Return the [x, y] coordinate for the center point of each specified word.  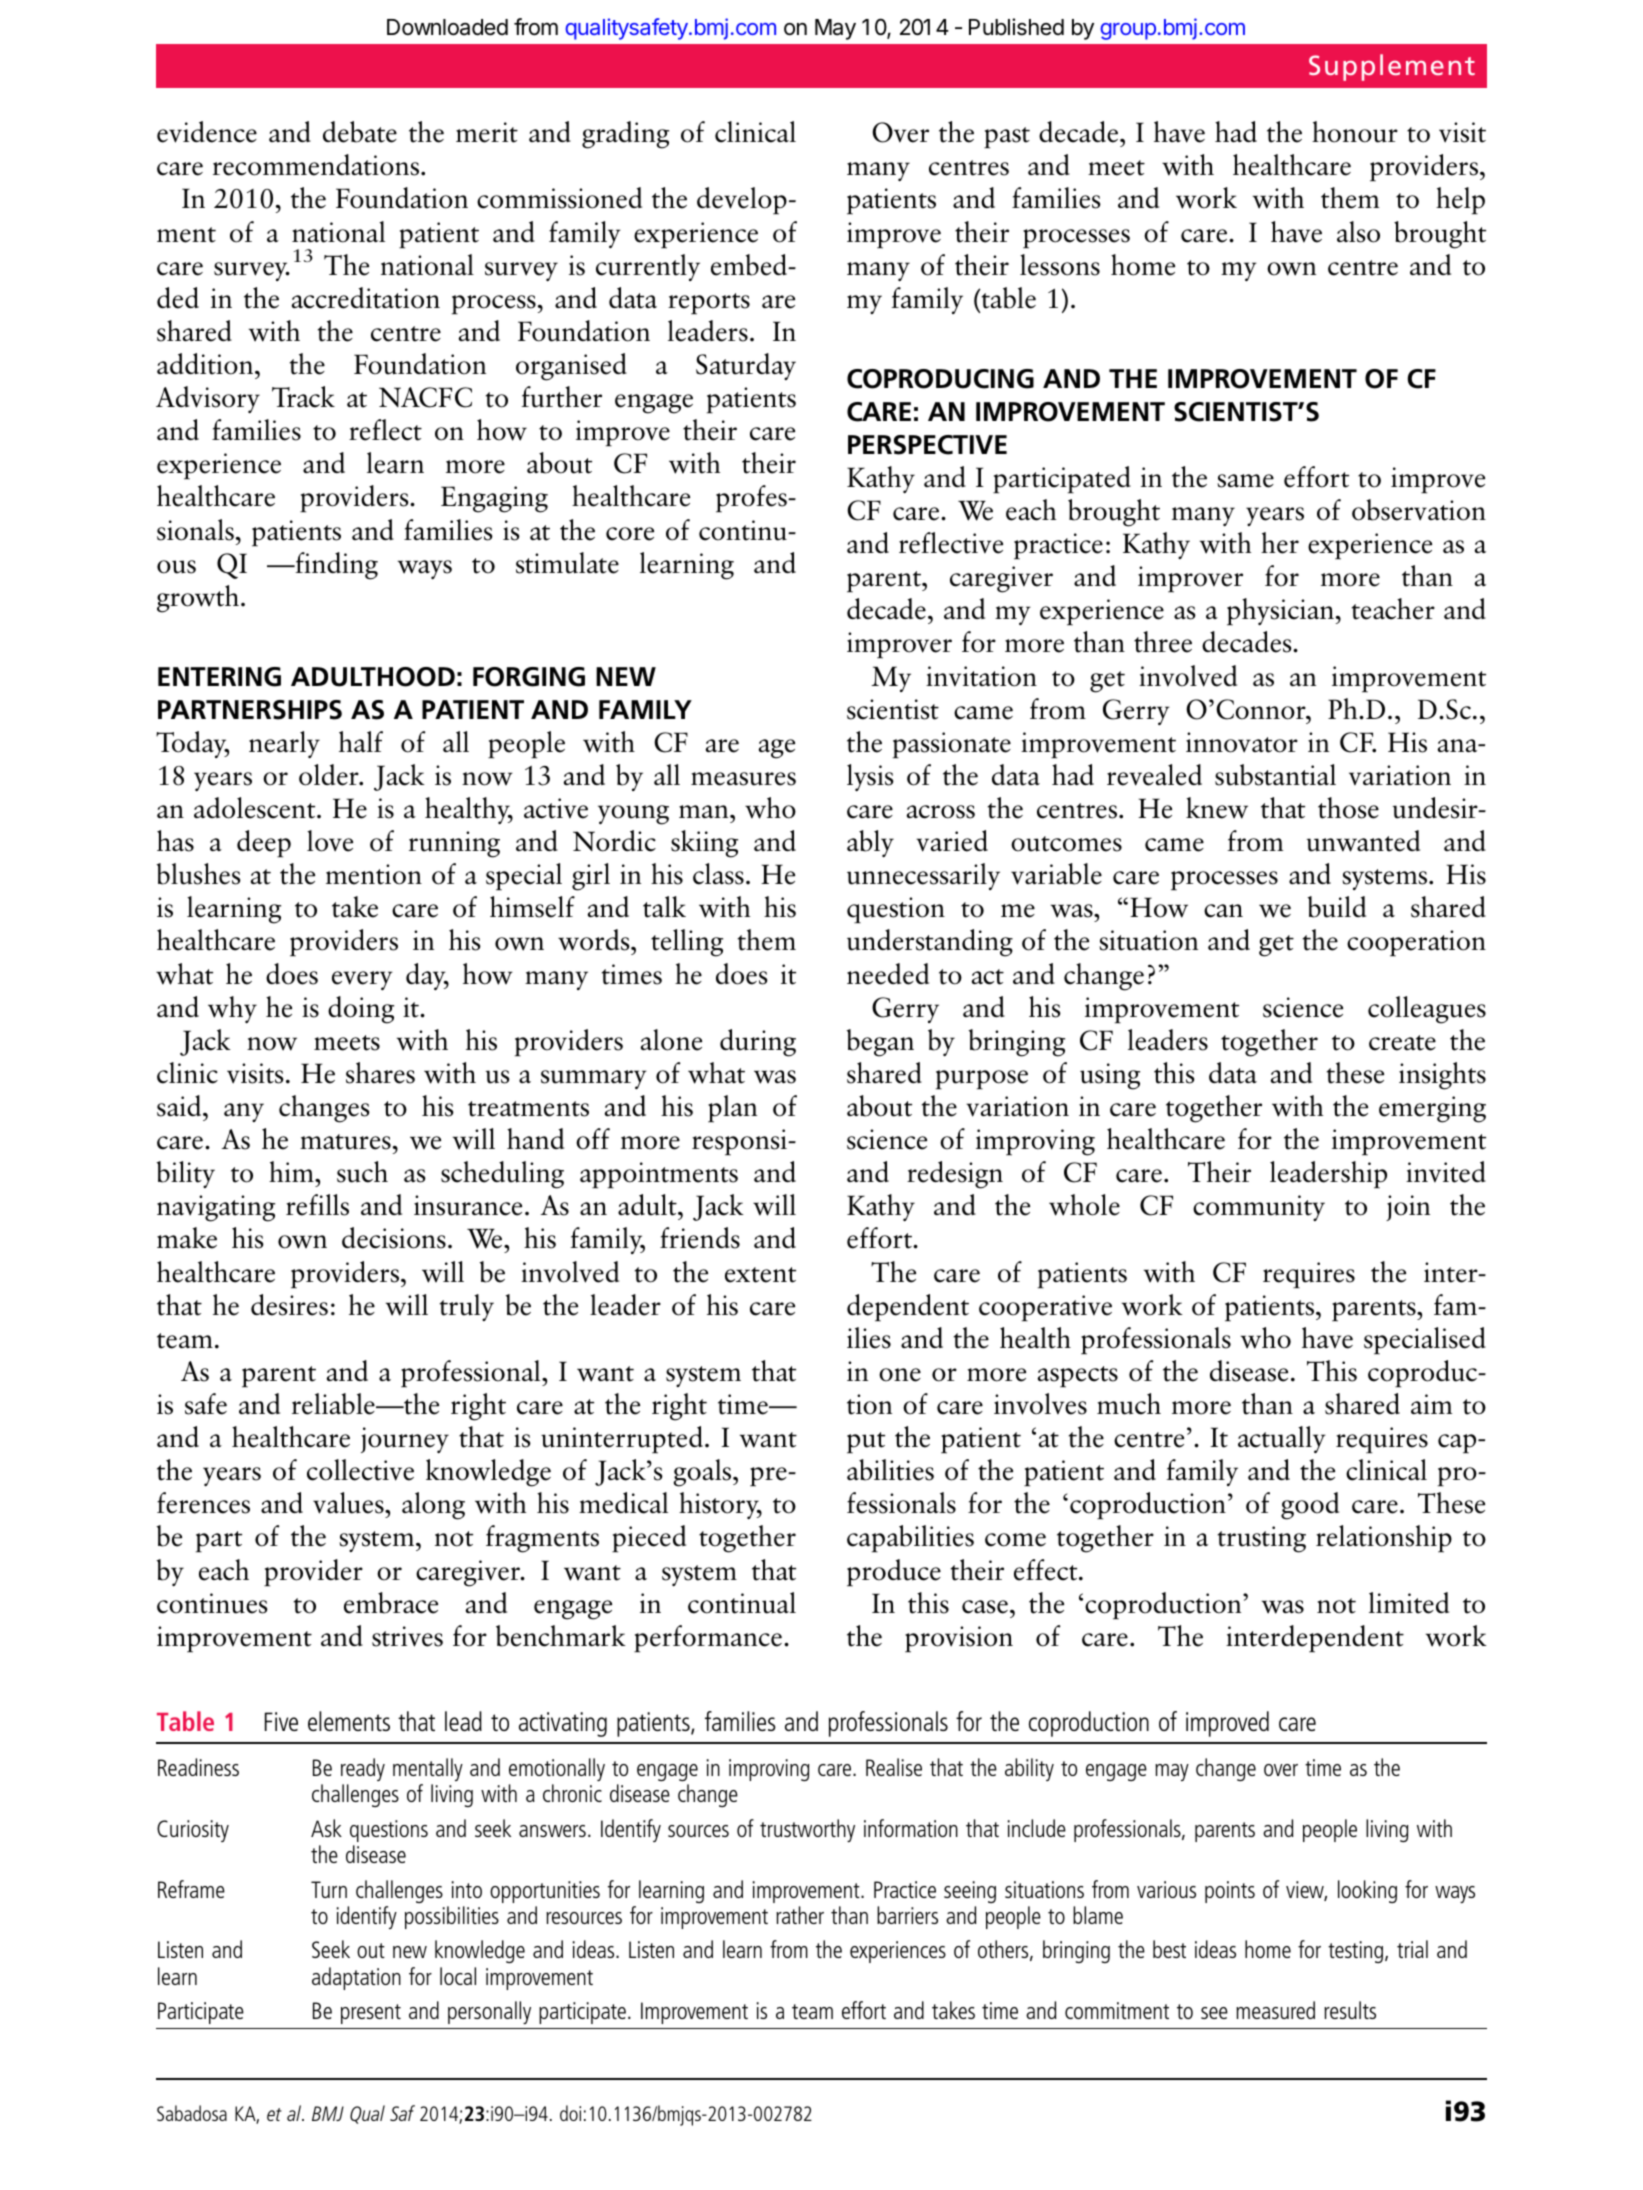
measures [743, 779]
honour [1355, 132]
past [1007, 138]
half [361, 741]
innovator [1242, 742]
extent [760, 1275]
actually [1282, 1439]
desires [289, 1305]
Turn [329, 1889]
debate [360, 132]
